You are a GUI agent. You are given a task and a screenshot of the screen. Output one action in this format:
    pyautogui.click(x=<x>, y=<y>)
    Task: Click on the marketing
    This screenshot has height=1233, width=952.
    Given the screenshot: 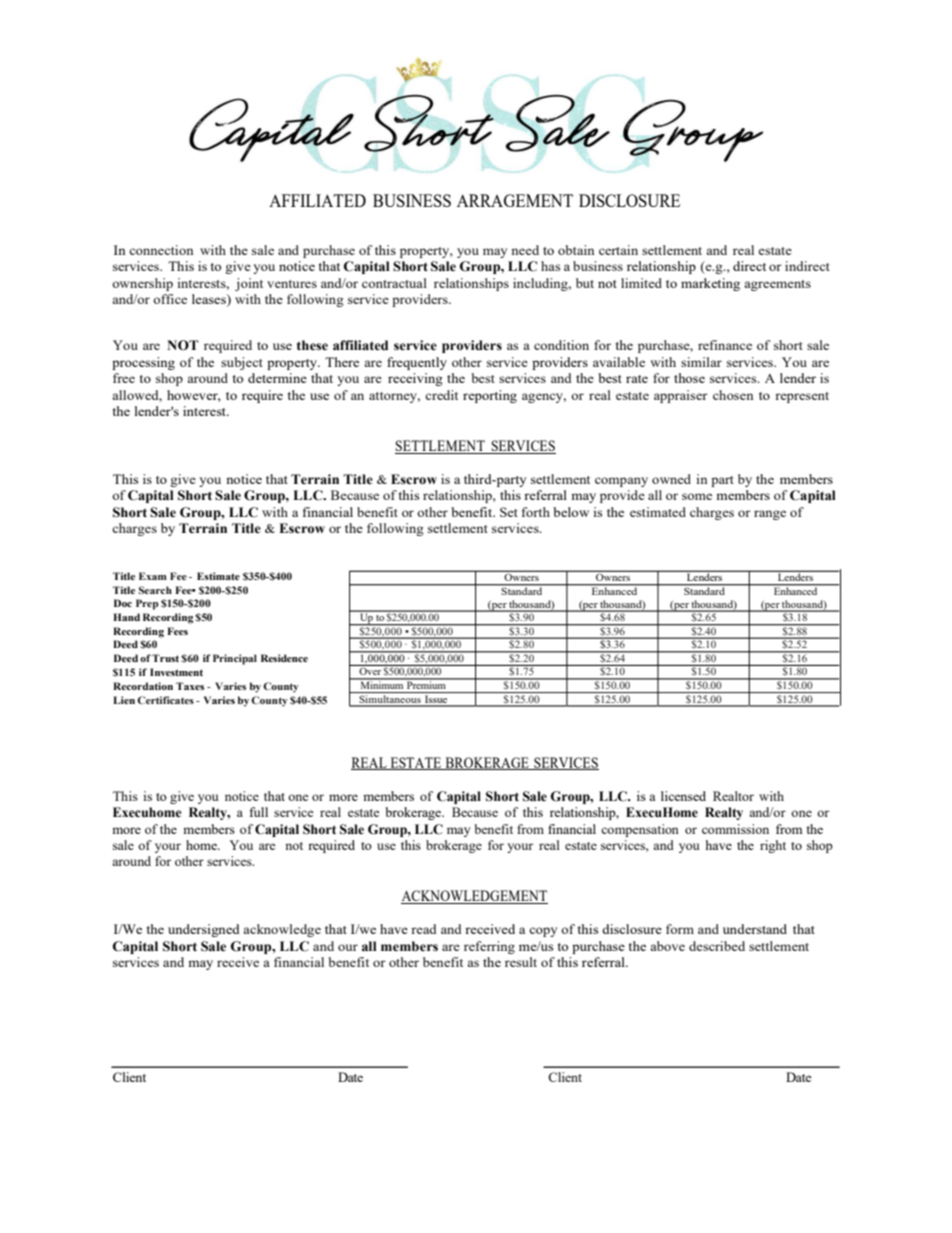 What is the action you would take?
    pyautogui.click(x=710, y=284)
